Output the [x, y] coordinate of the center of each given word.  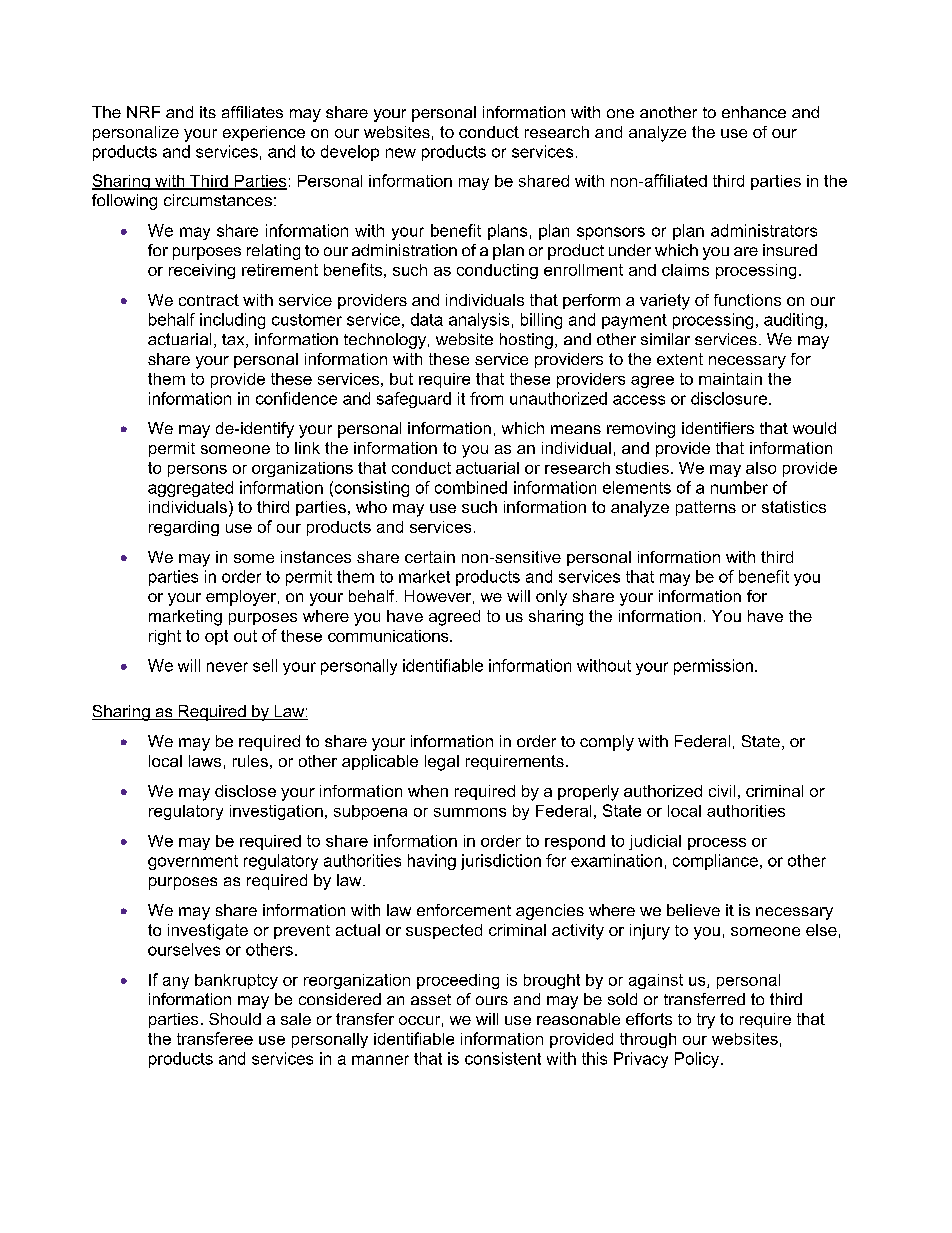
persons [197, 471]
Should [235, 1019]
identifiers [718, 428]
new [401, 153]
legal [442, 763]
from [486, 398]
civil [722, 791]
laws [205, 761]
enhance [754, 112]
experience [264, 133]
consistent [503, 1058]
